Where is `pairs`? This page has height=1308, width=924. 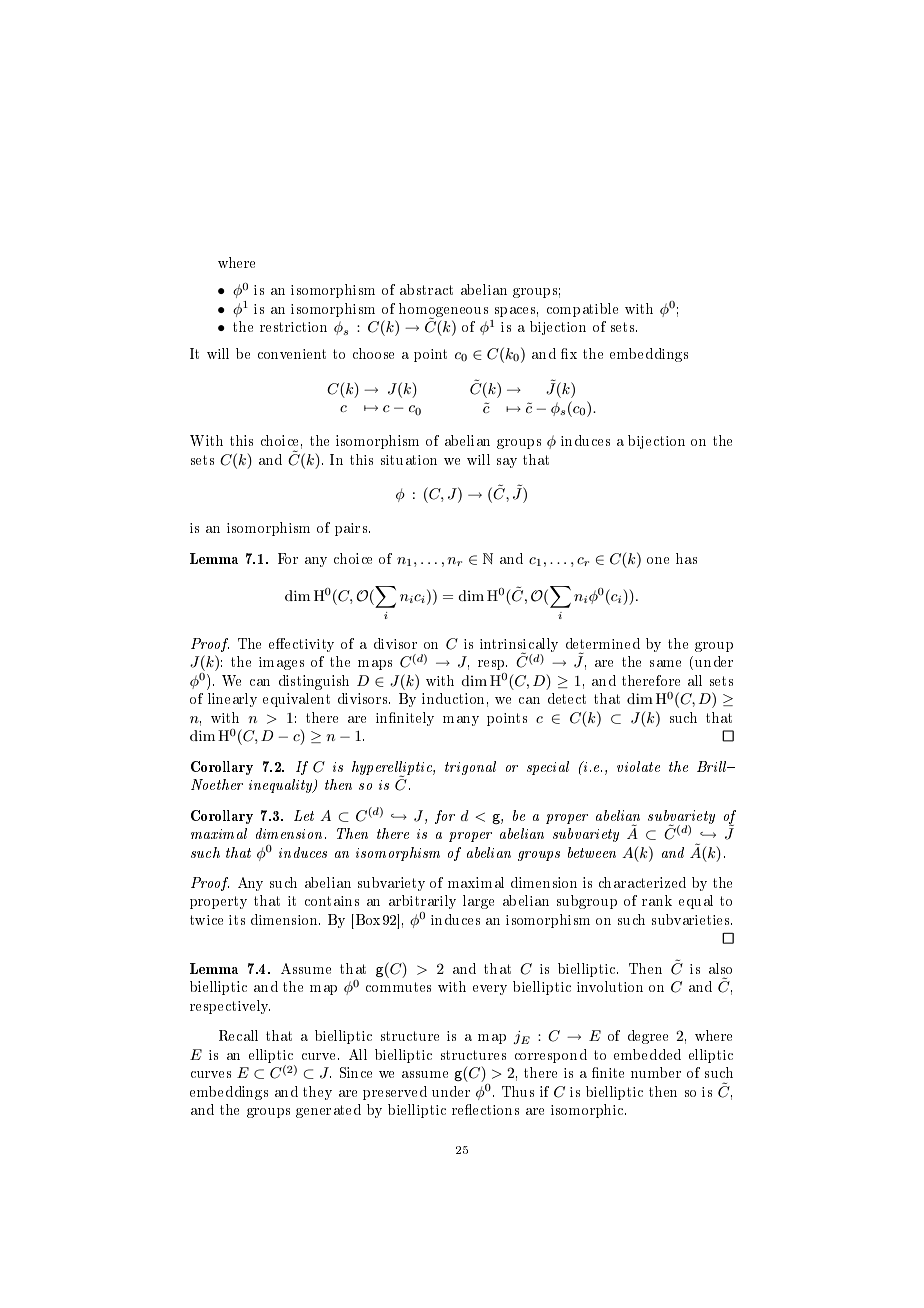
pairs is located at coordinates (352, 529).
